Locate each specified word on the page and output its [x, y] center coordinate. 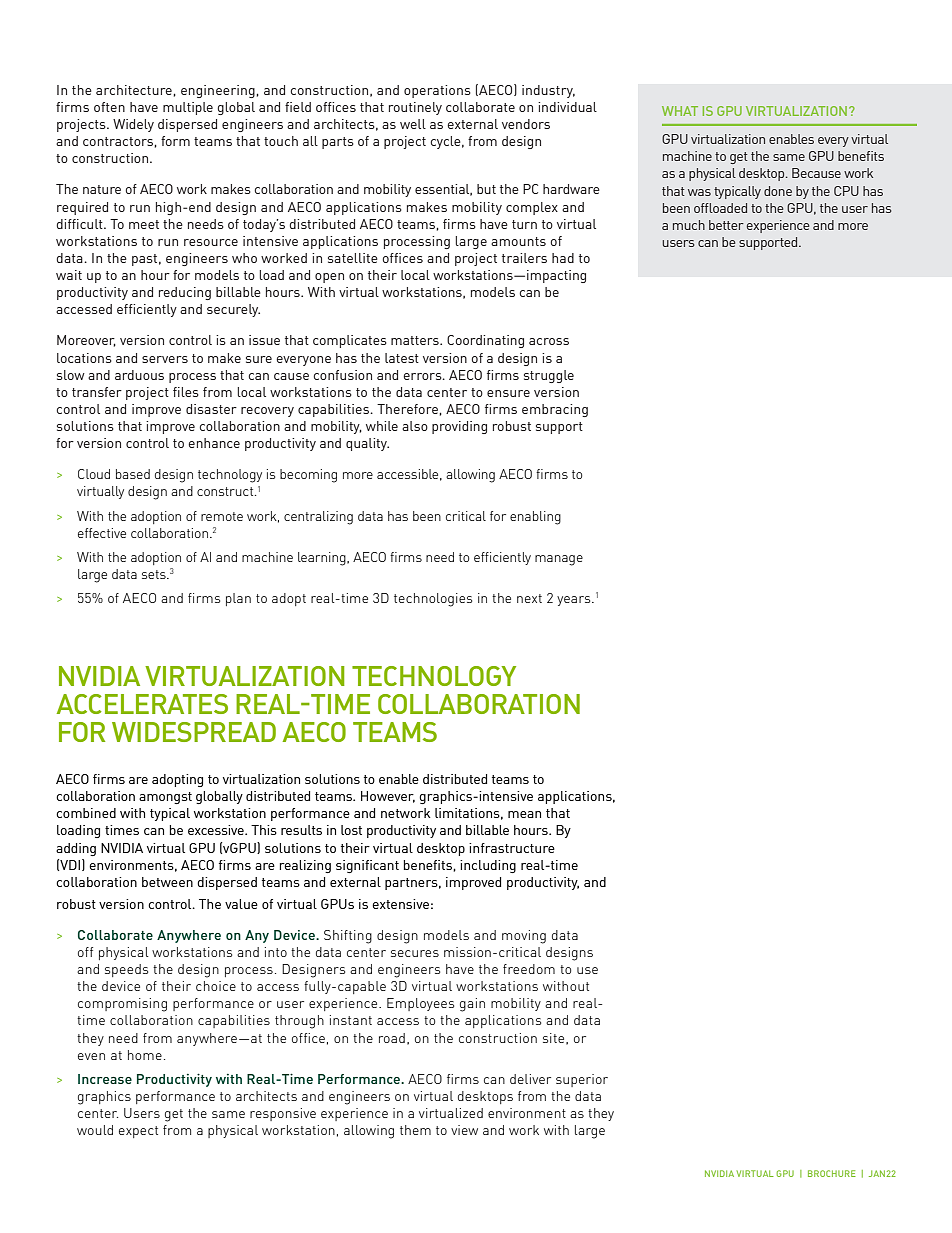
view [464, 1130]
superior [582, 1080]
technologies [433, 600]
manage [559, 560]
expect [138, 1132]
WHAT [680, 111]
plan [238, 599]
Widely [133, 125]
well [413, 124]
